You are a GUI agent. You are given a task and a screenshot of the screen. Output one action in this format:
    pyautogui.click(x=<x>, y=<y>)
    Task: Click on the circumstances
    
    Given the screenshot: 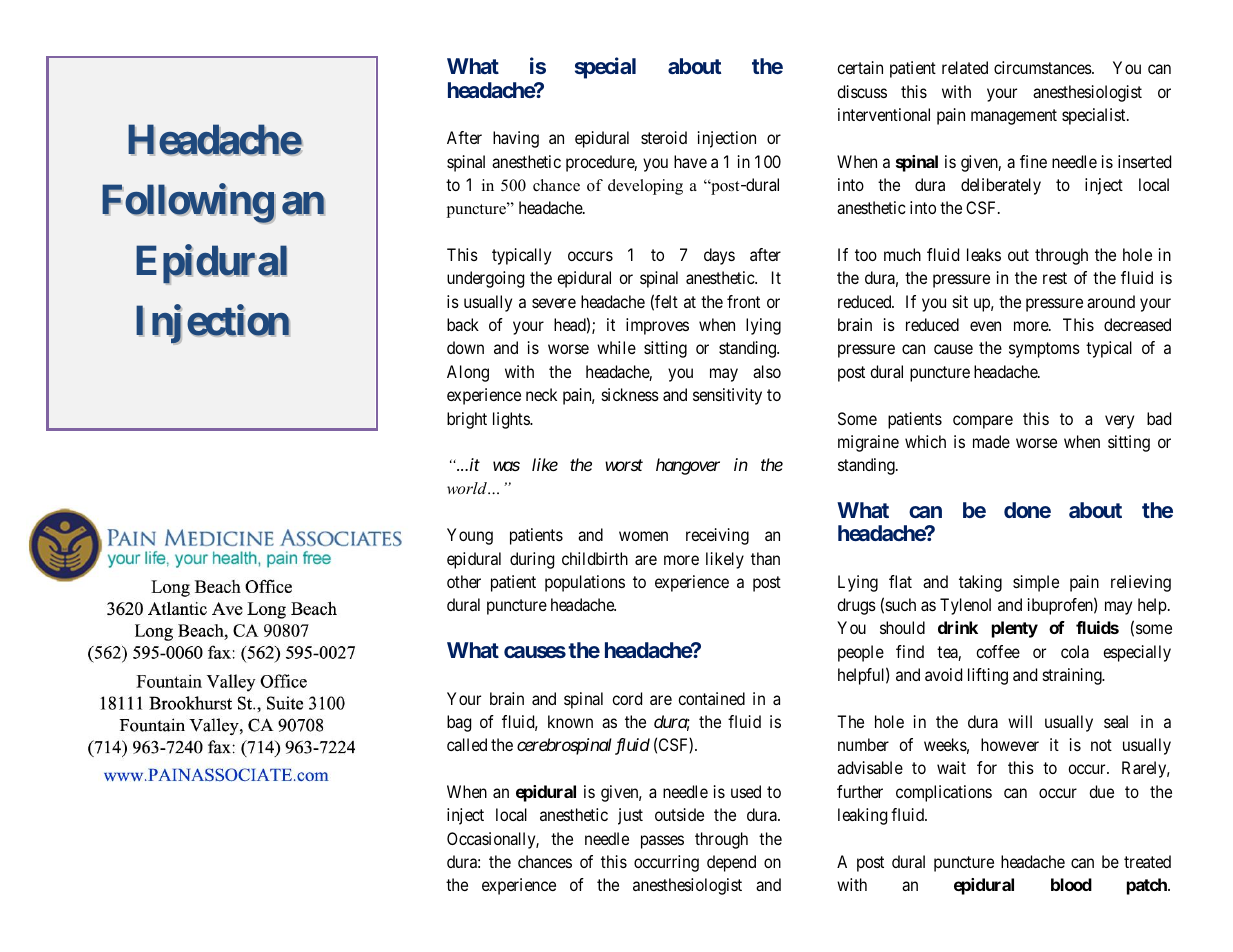 What is the action you would take?
    pyautogui.click(x=1043, y=67)
